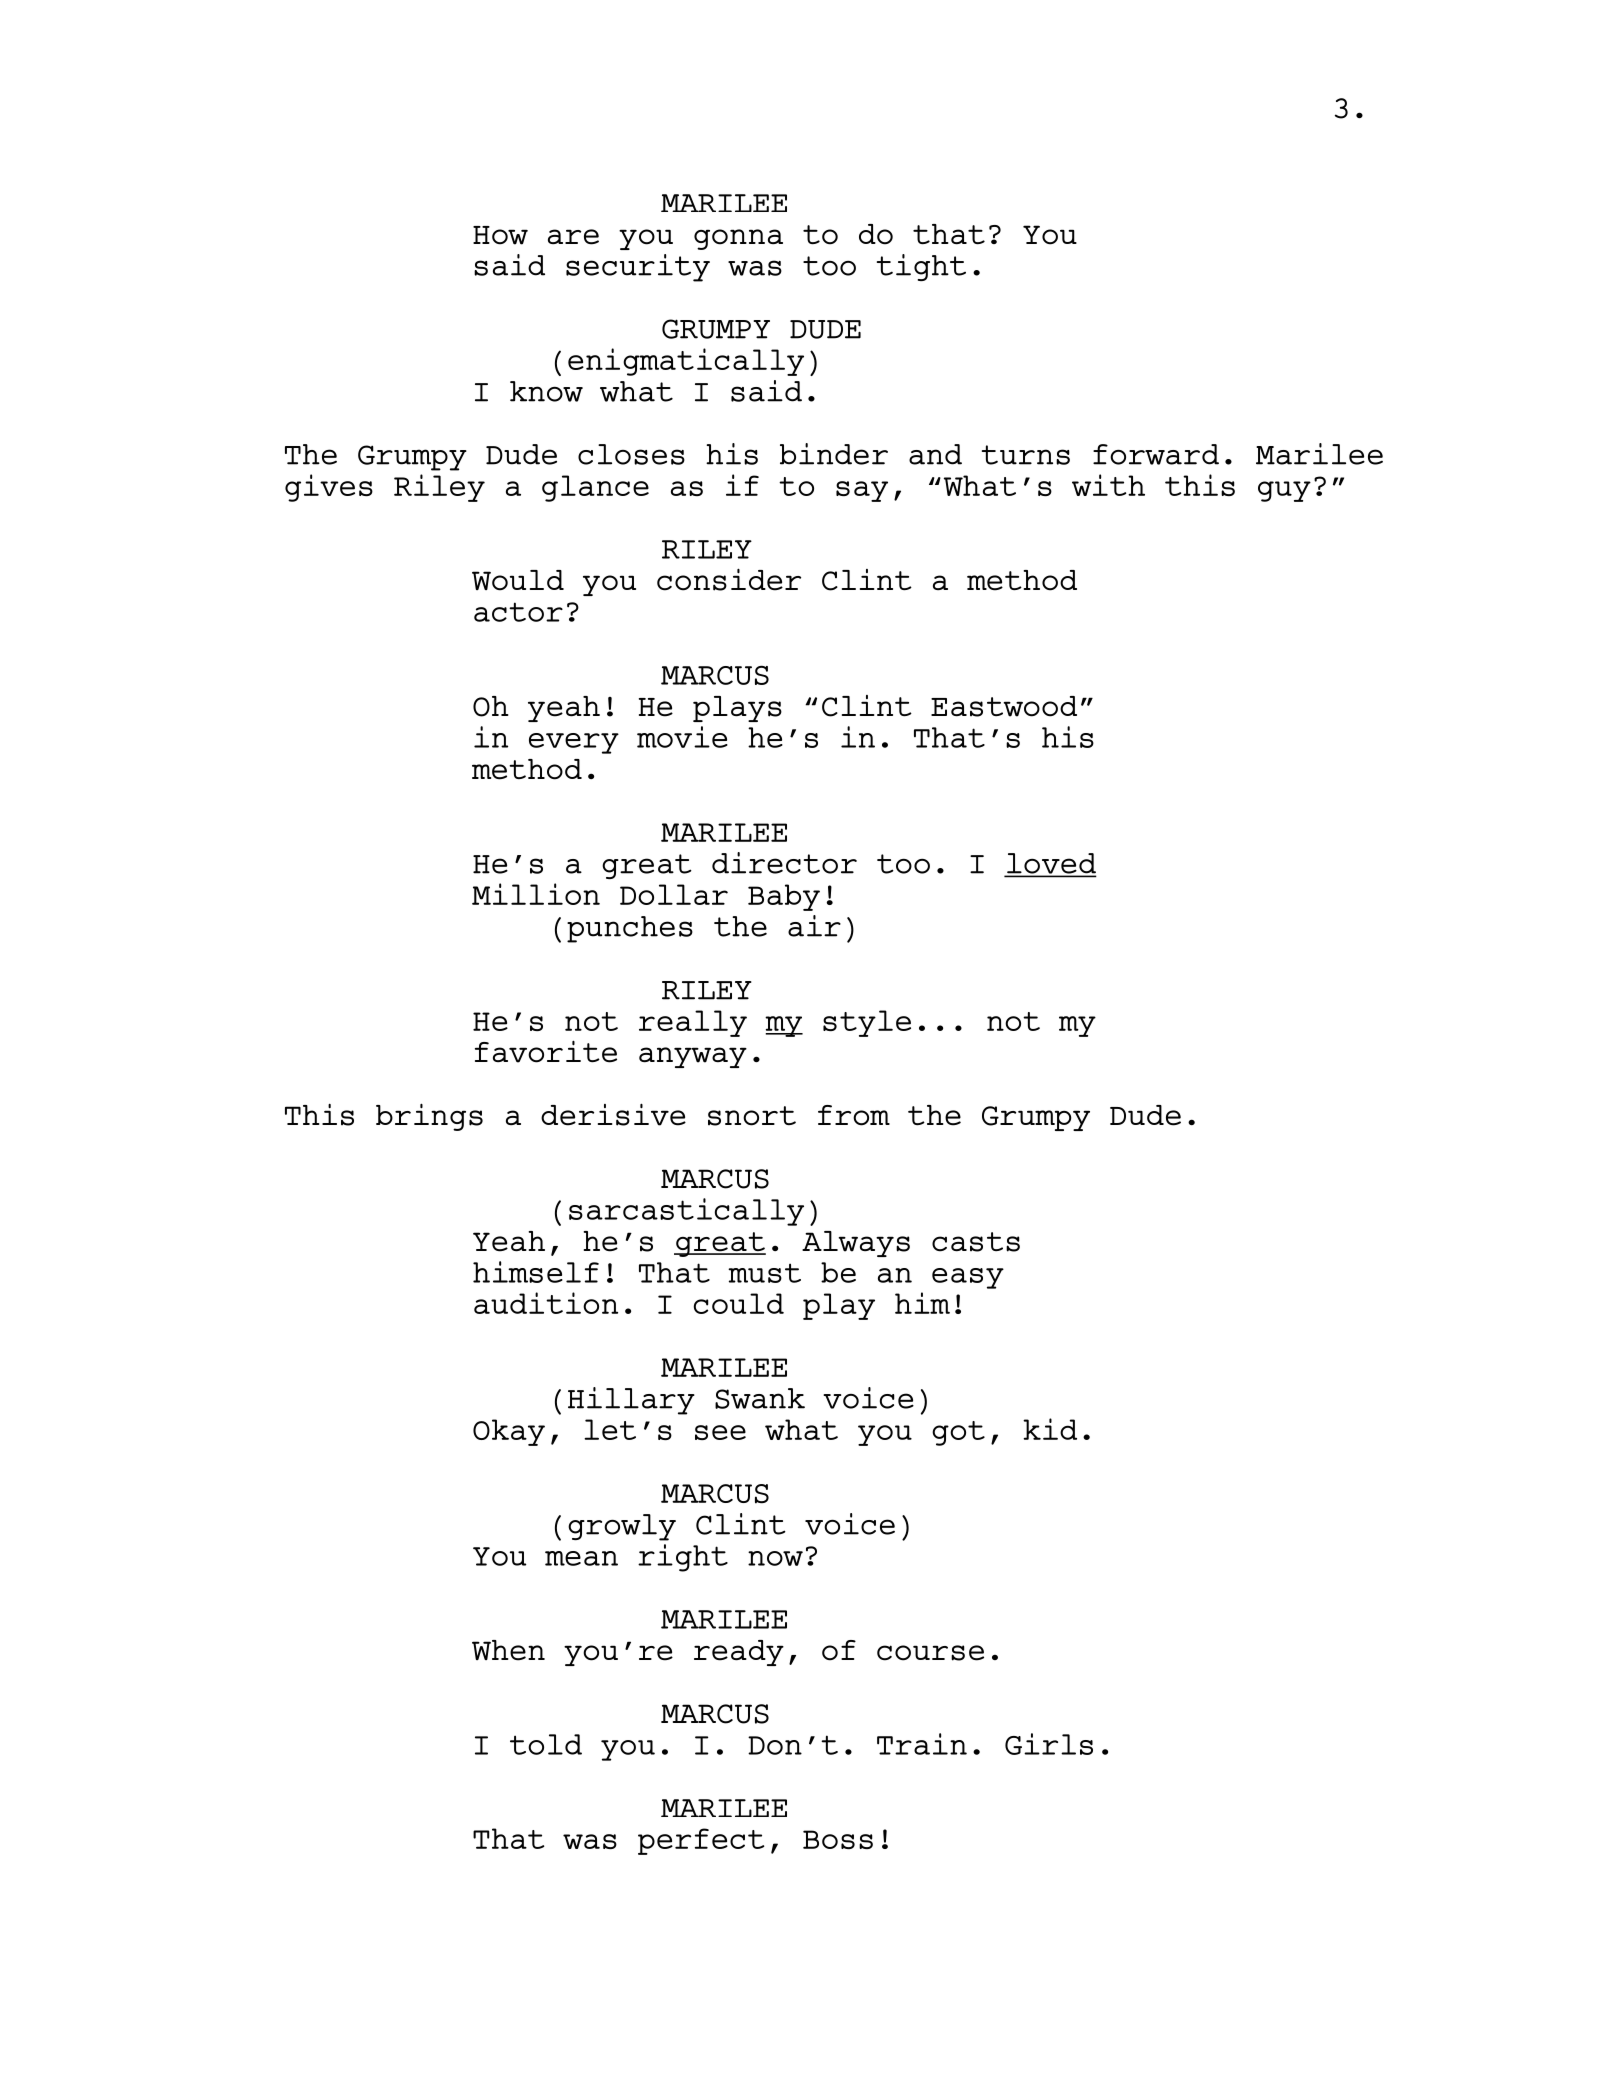  I want to click on How, so click(500, 235).
